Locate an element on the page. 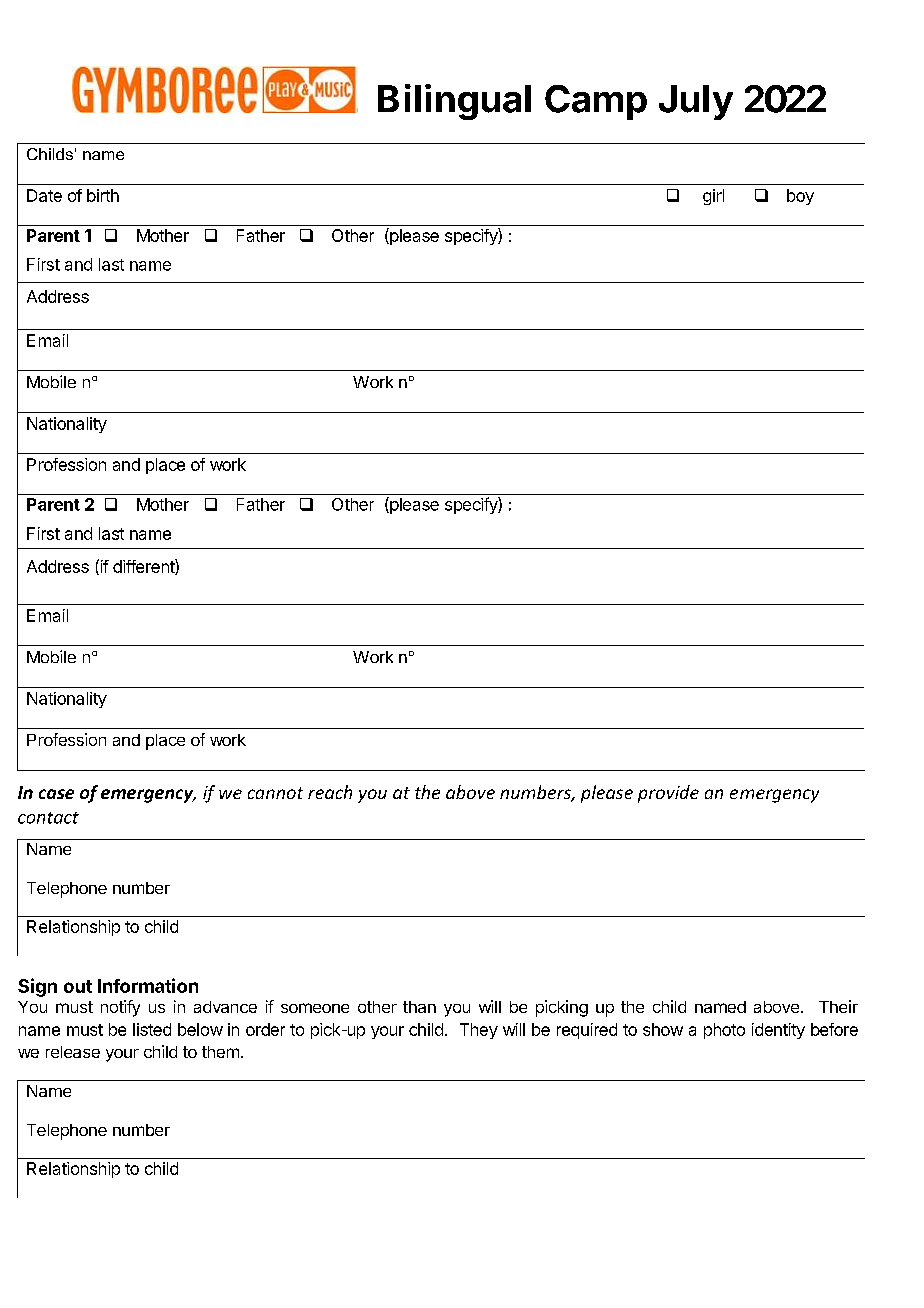  listed is located at coordinates (152, 1029).
